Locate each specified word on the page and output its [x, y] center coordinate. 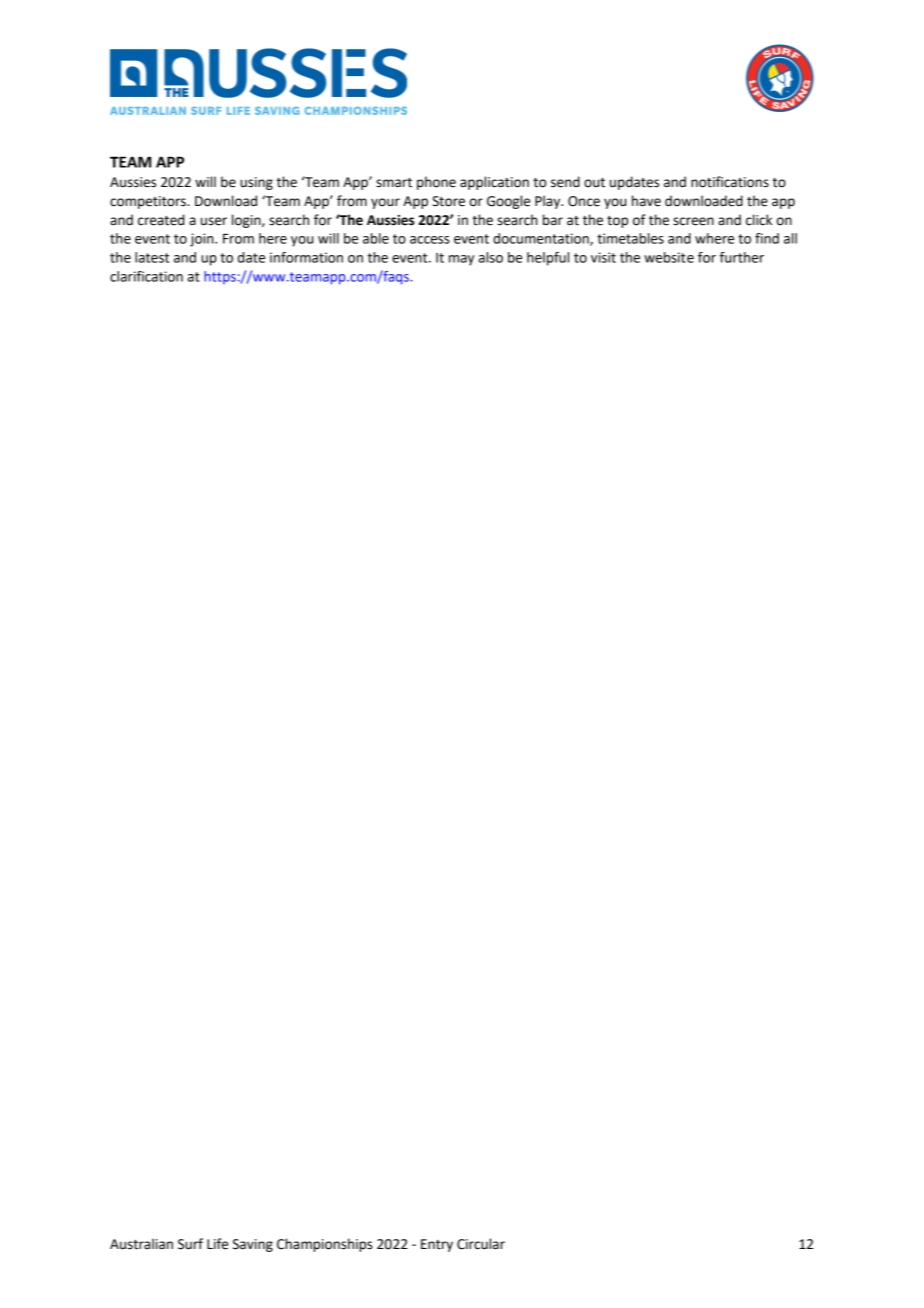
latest [152, 257]
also [491, 257]
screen [693, 221]
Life [217, 1244]
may [461, 260]
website [669, 257]
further [742, 257]
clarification [146, 276]
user [214, 221]
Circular [481, 1244]
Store [448, 201]
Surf [190, 1244]
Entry [437, 1245]
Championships [325, 1245]
